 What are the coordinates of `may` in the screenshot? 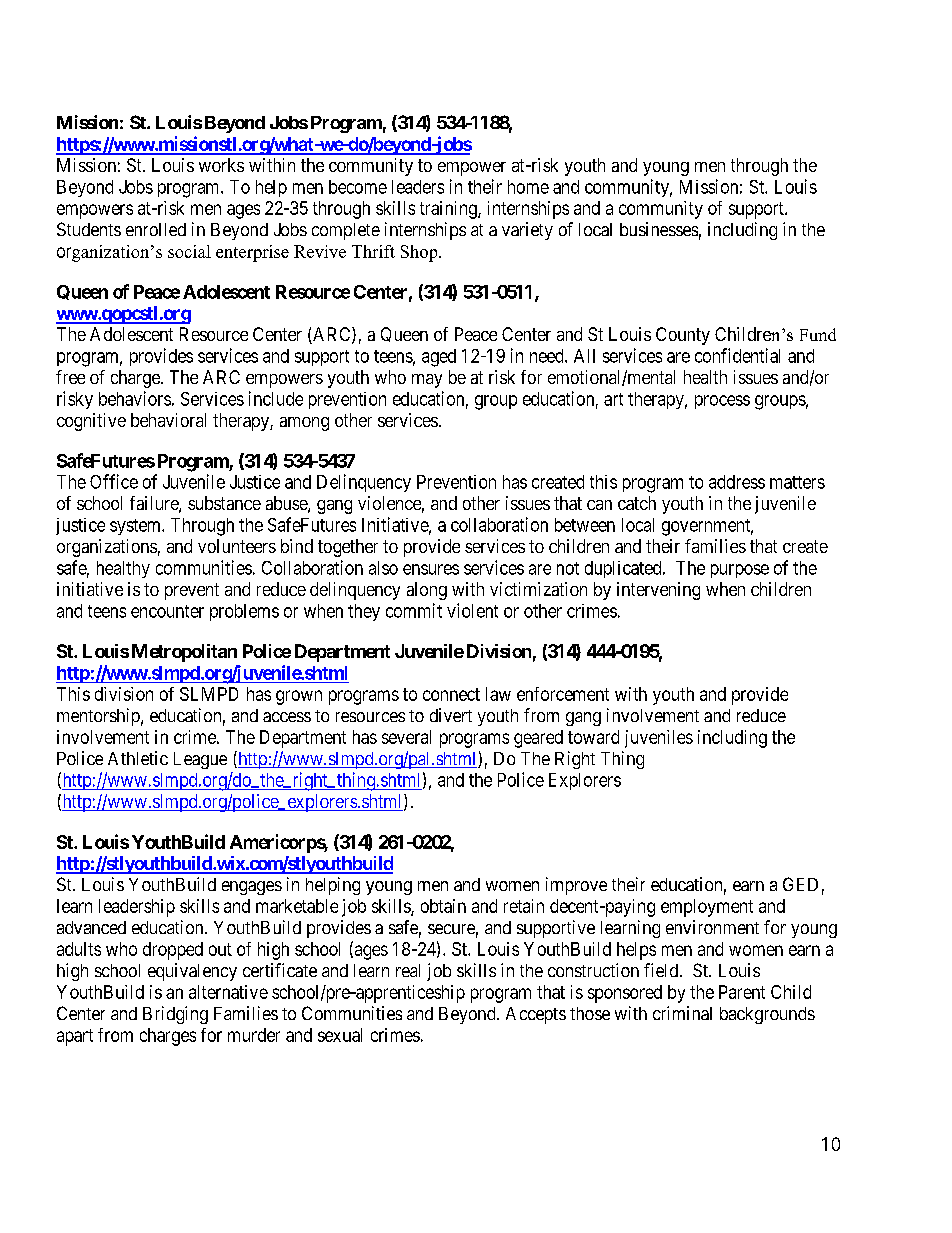 It's located at (427, 381).
